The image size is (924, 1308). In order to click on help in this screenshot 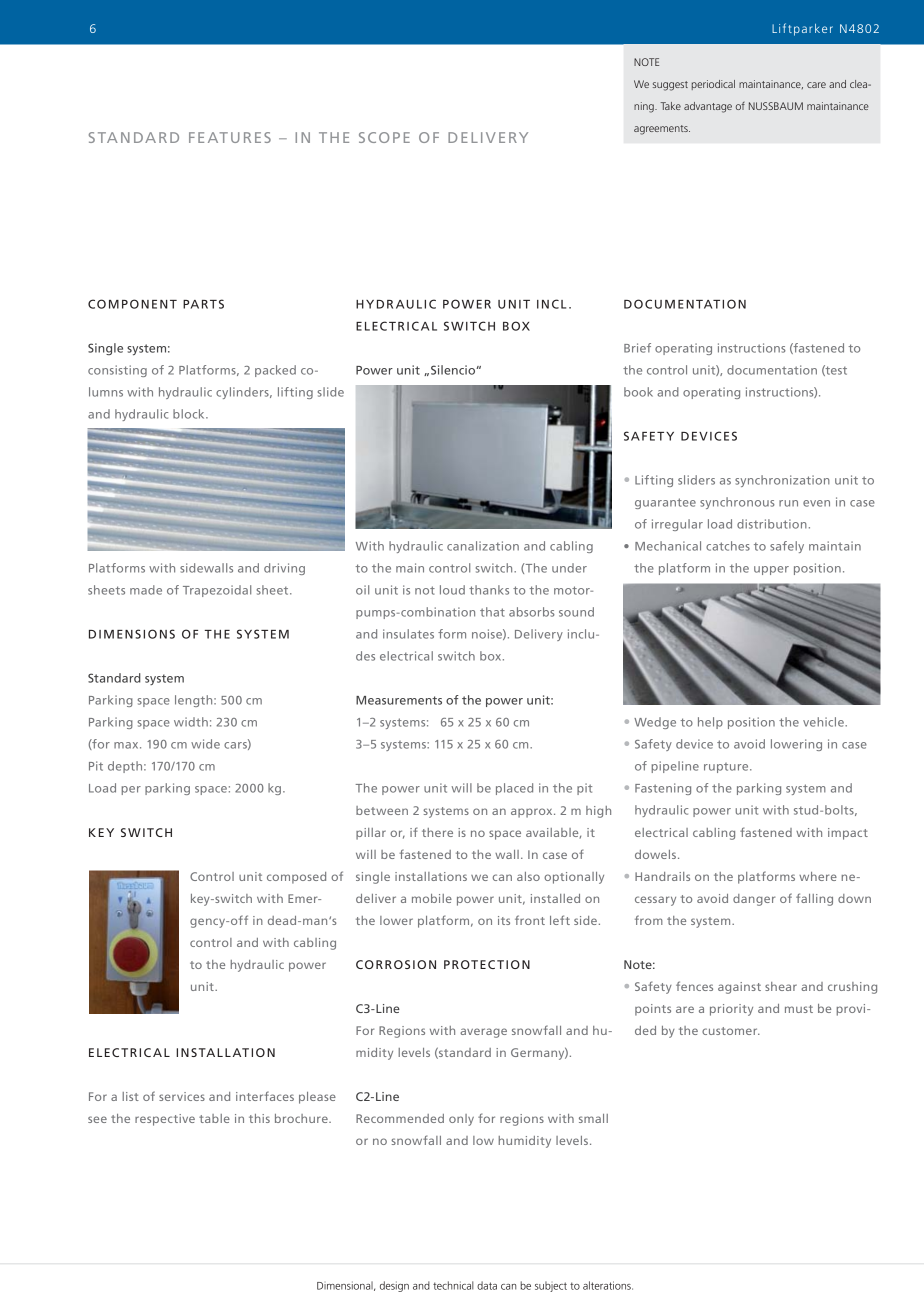, I will do `click(710, 723)`.
